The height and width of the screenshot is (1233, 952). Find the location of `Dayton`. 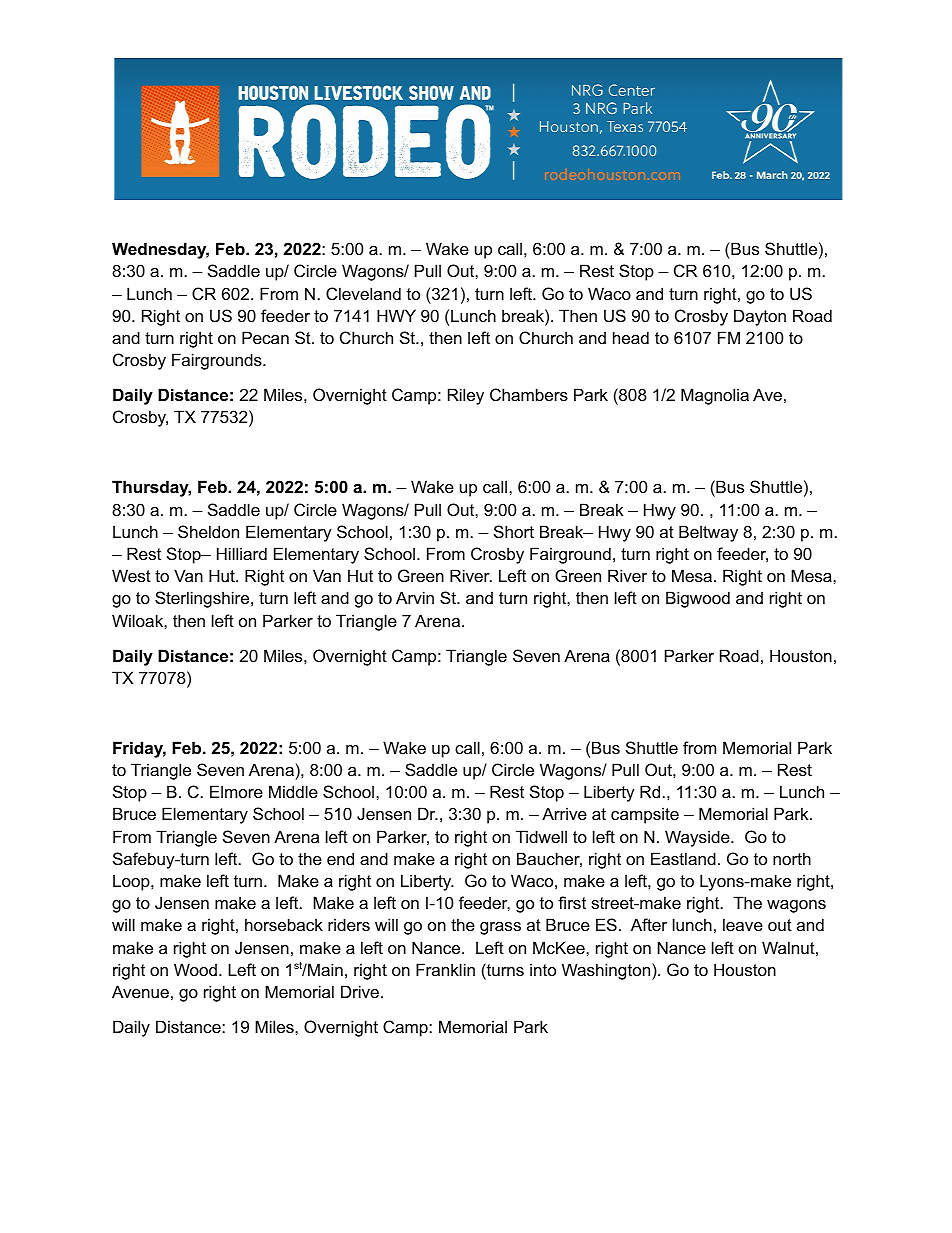

Dayton is located at coordinates (760, 317).
